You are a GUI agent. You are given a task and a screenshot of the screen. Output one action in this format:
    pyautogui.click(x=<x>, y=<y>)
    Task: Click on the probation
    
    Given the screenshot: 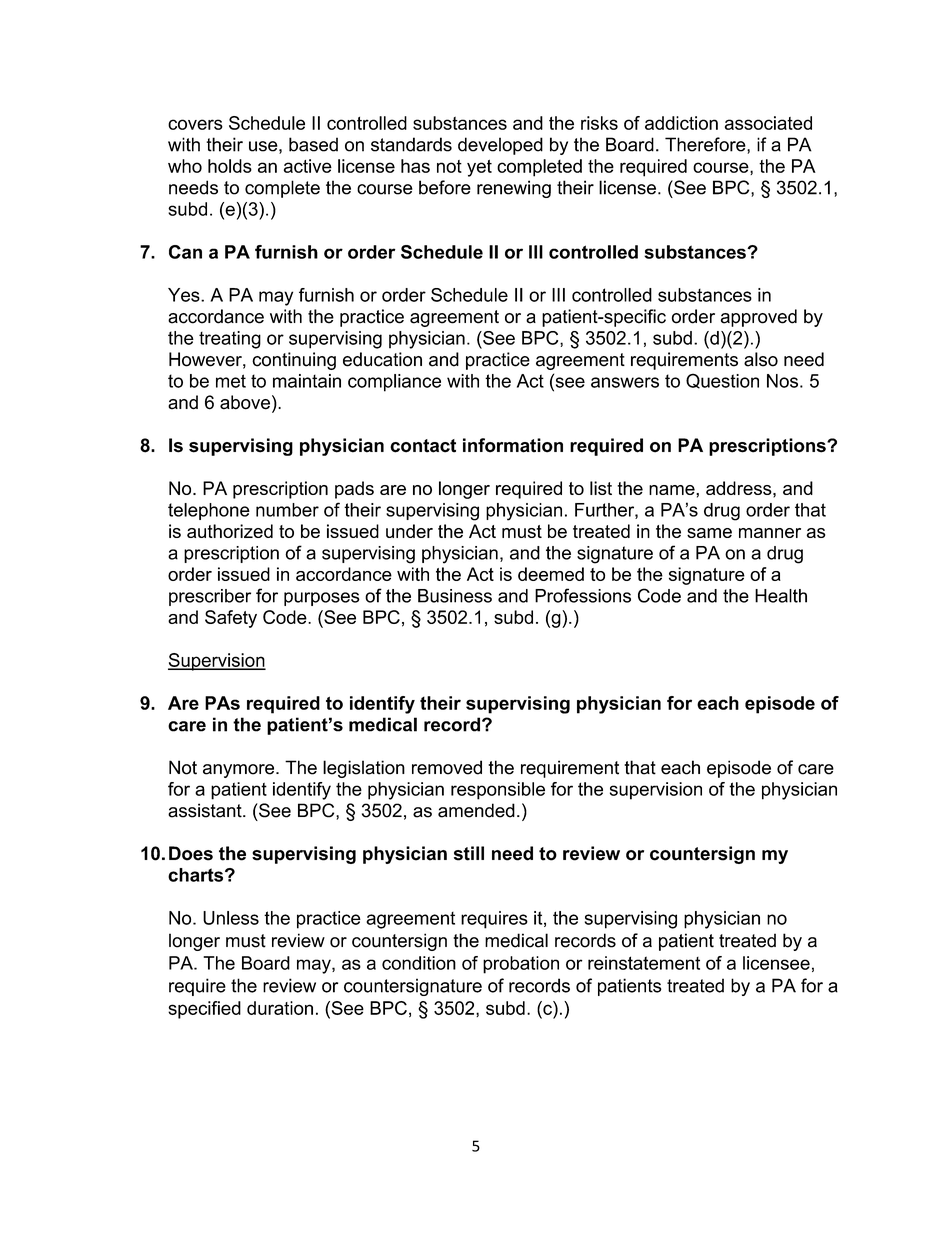 What is the action you would take?
    pyautogui.click(x=521, y=965)
